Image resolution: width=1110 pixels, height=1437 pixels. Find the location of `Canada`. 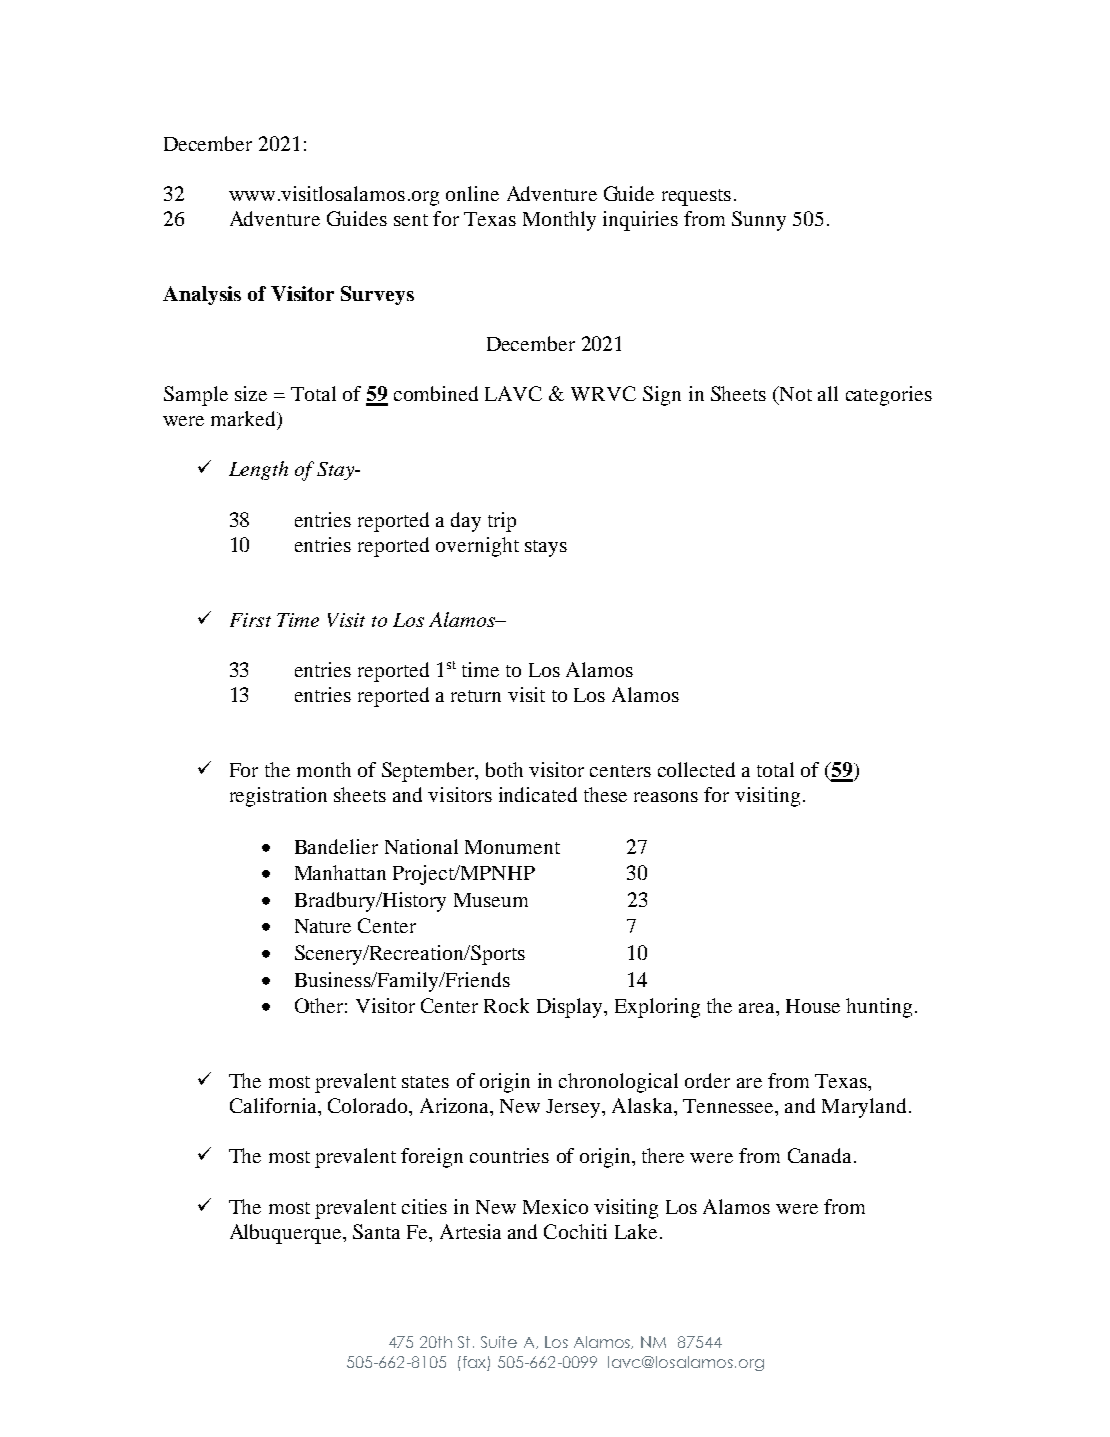

Canada is located at coordinates (819, 1155).
